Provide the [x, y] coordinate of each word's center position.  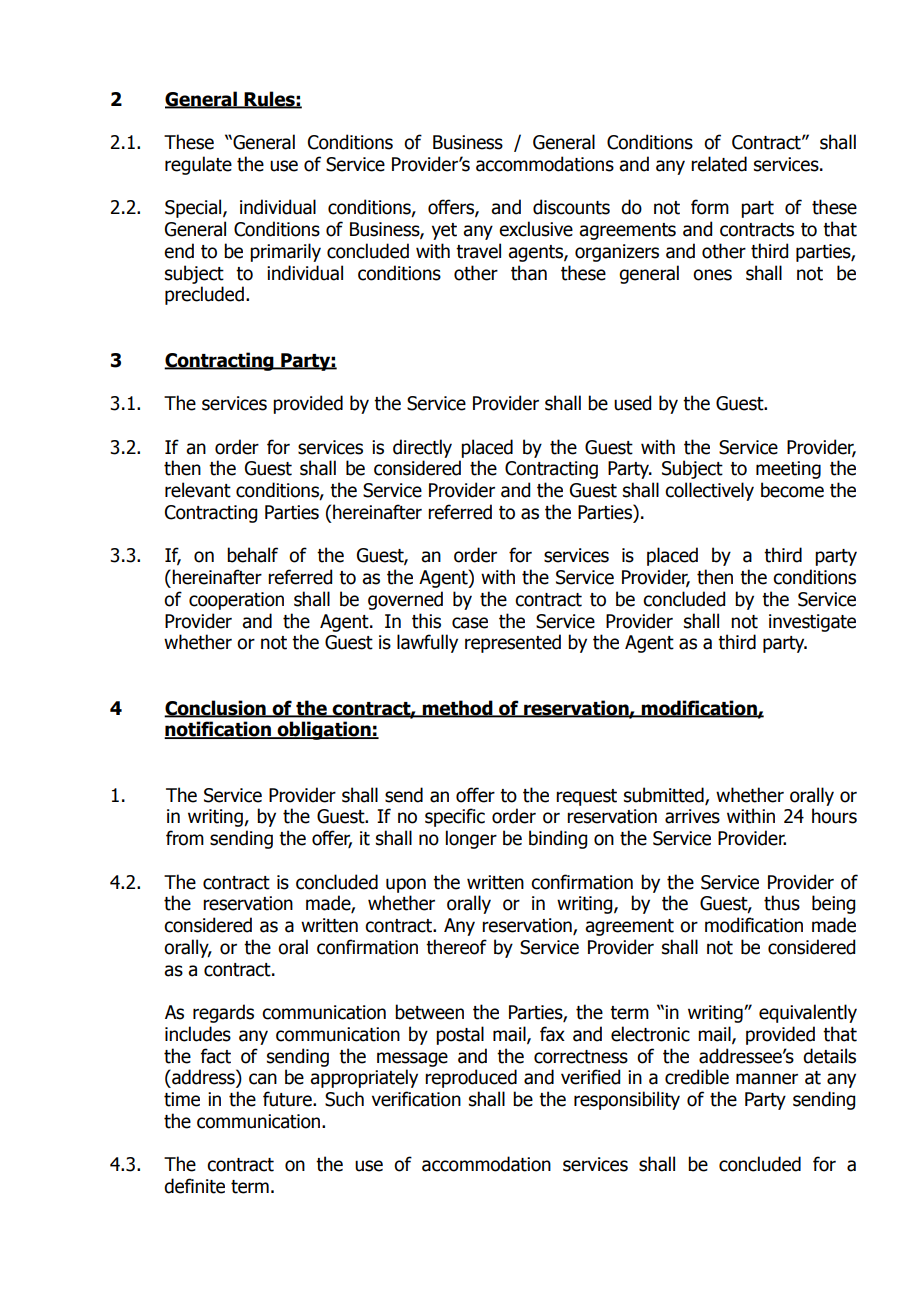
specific [455, 817]
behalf [252, 555]
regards [223, 1013]
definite [194, 1186]
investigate [812, 623]
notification [218, 730]
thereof [456, 947]
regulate [198, 165]
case [470, 623]
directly [422, 448]
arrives [692, 816]
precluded [204, 295]
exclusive [536, 229]
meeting [788, 470]
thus [782, 903]
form [710, 207]
